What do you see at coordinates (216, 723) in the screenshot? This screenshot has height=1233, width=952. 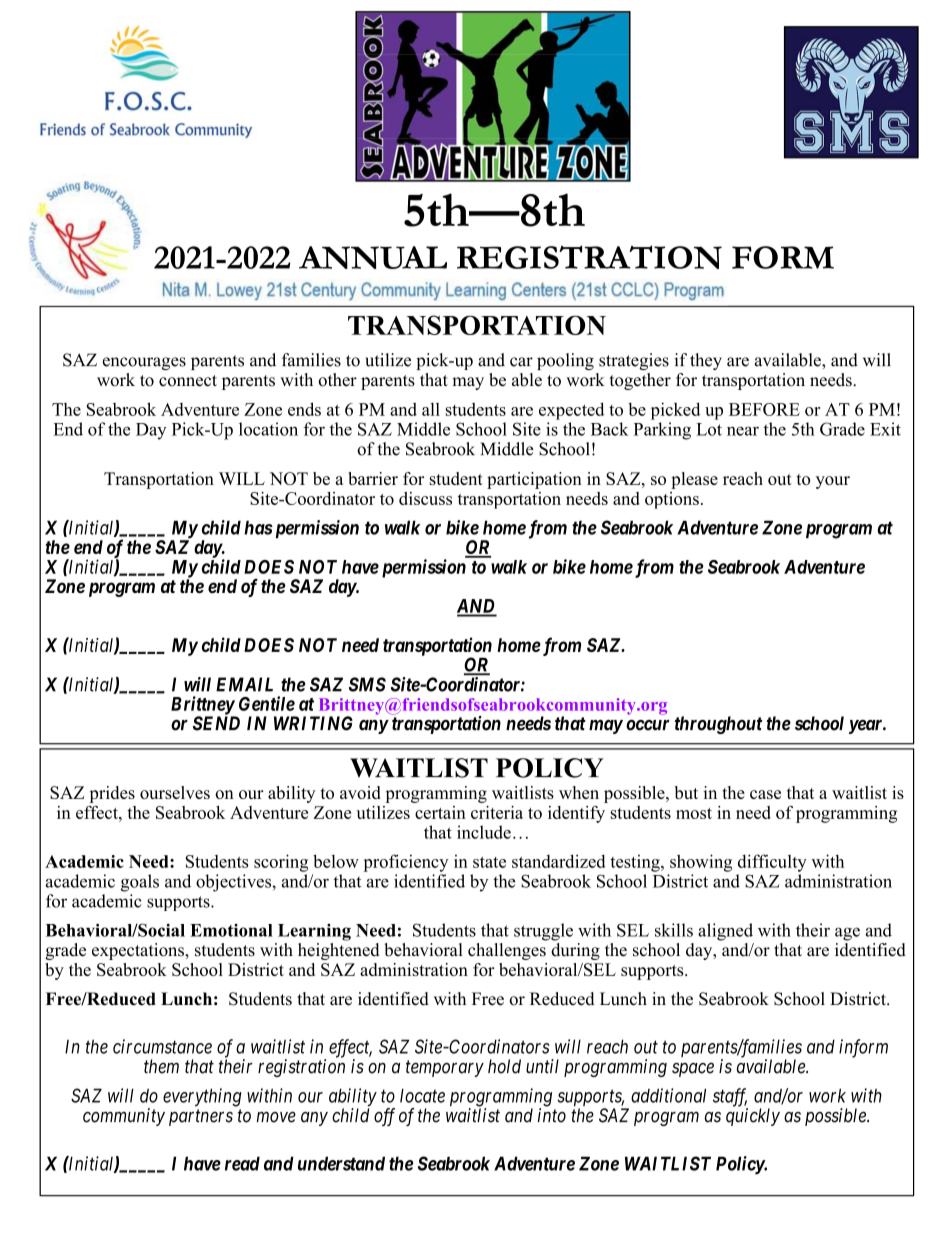 I see `SEND` at bounding box center [216, 723].
